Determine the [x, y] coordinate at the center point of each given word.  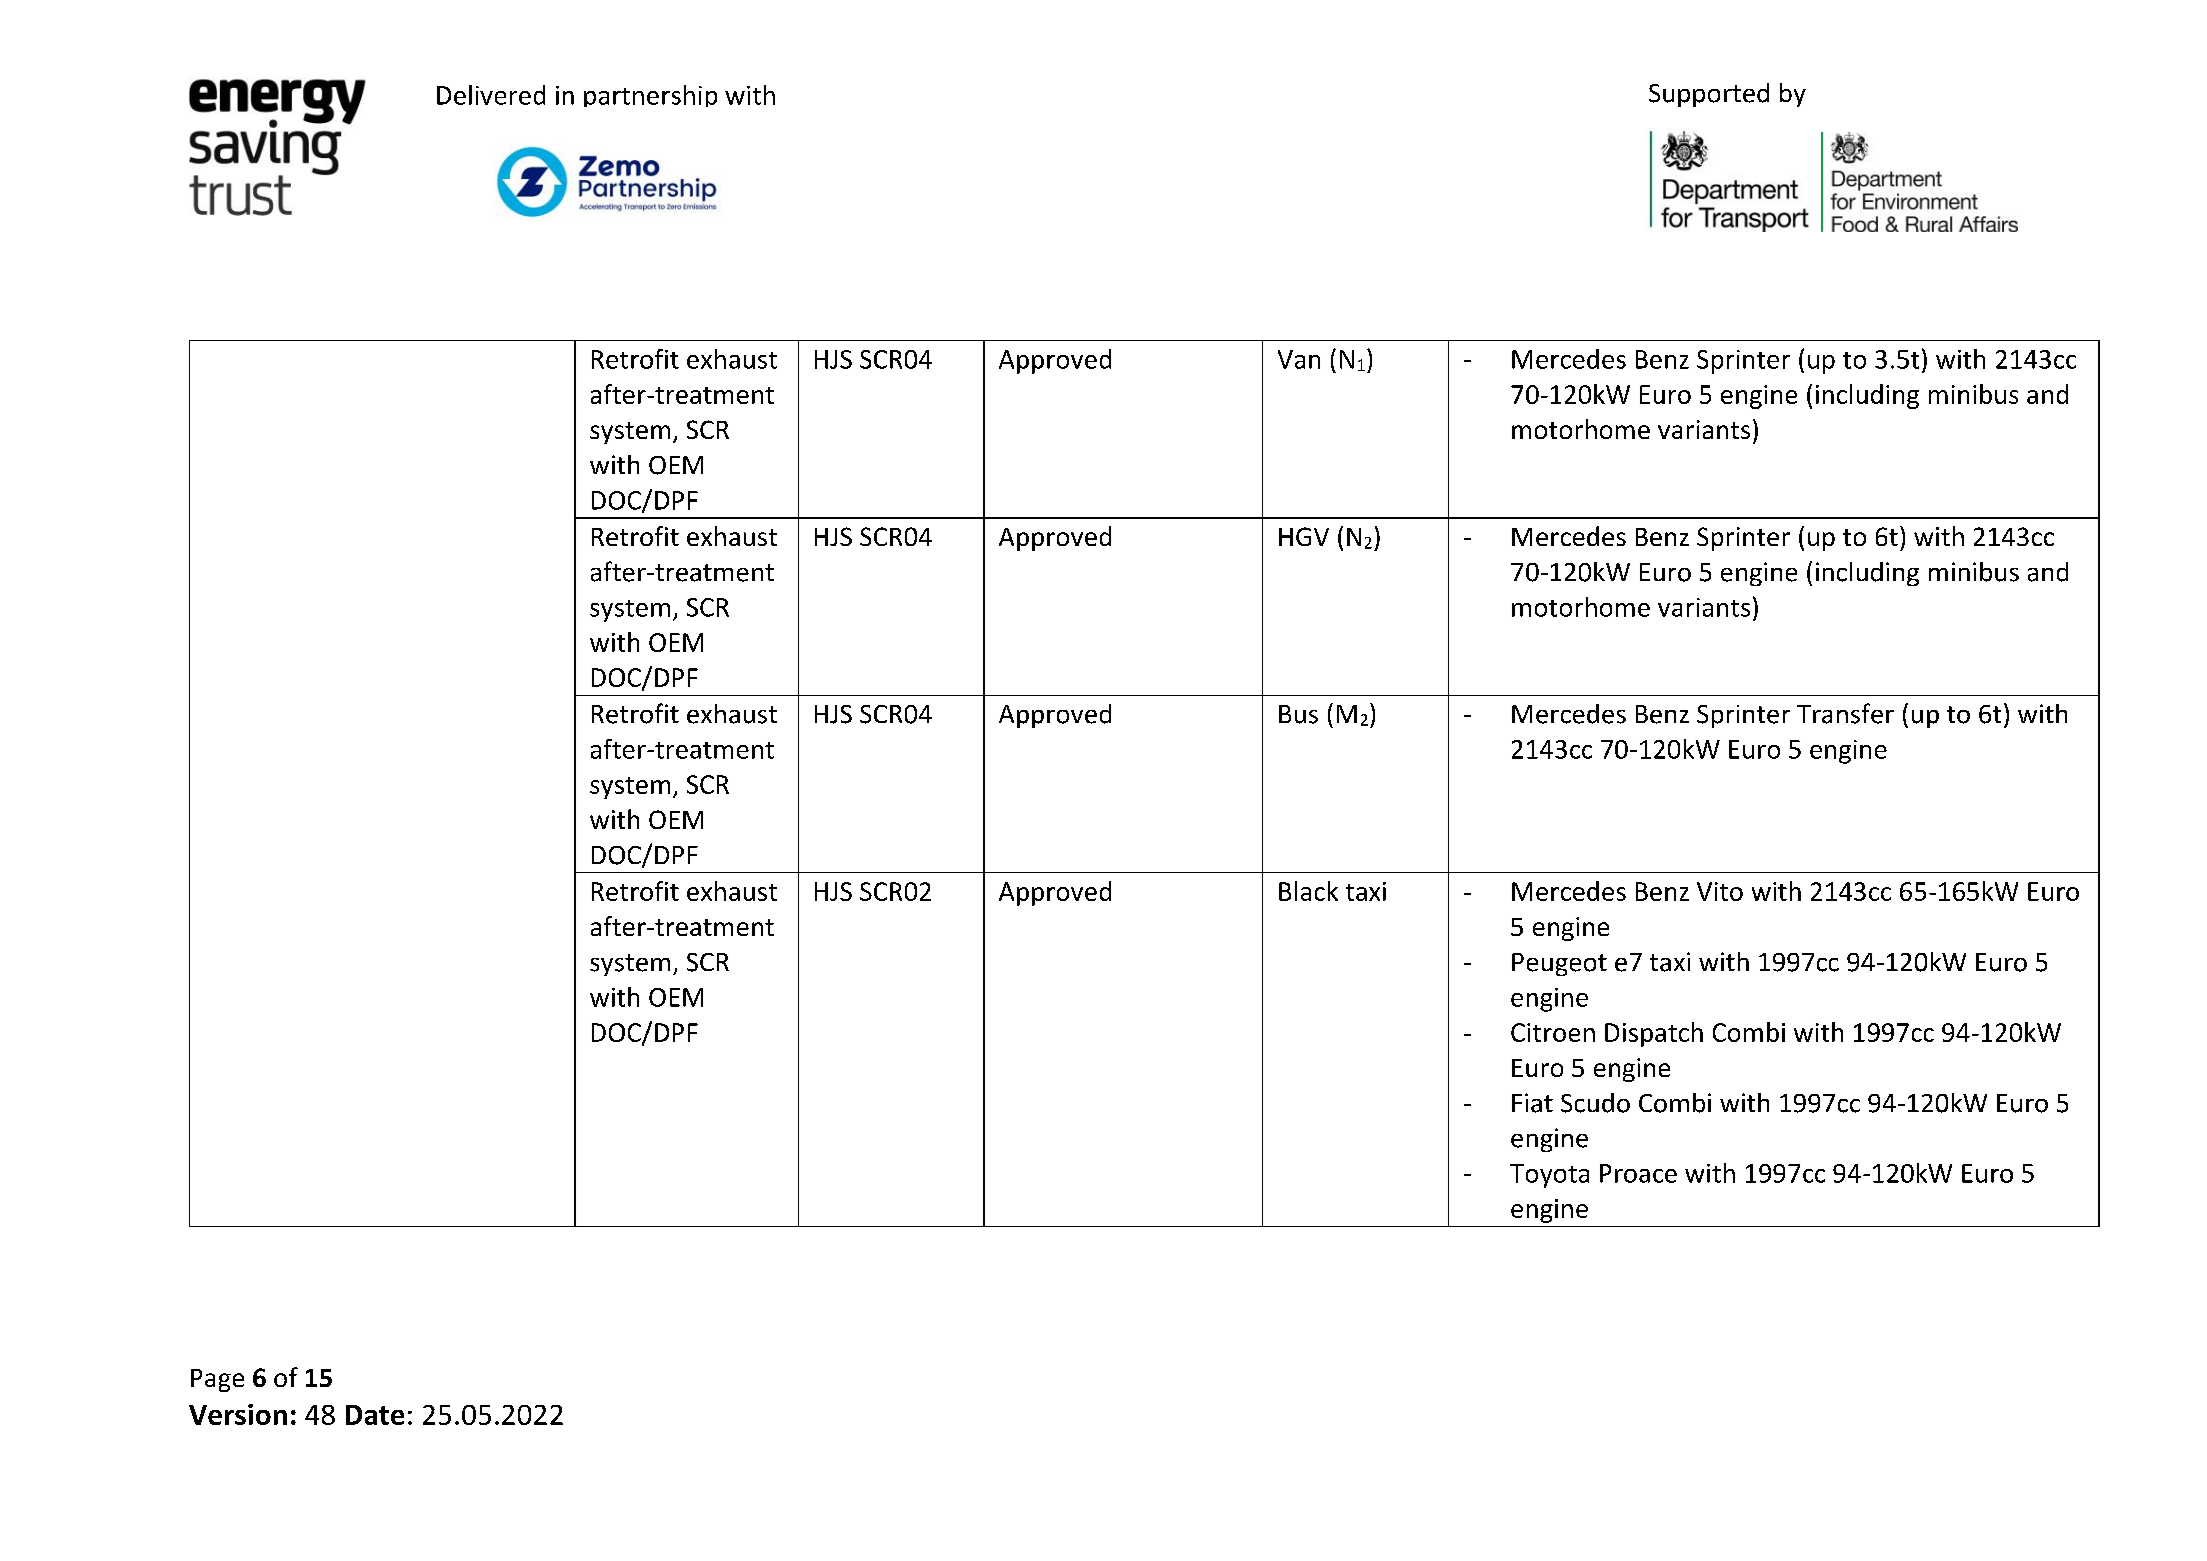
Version [238, 1414]
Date [375, 1415]
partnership [650, 96]
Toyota [1549, 1176]
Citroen [1553, 1032]
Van [1299, 359]
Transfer [1845, 713]
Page [217, 1380]
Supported [1709, 95]
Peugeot [1559, 964]
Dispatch [1654, 1034]
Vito [1720, 891]
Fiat [1532, 1103]
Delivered [491, 95]
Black [1308, 891]
